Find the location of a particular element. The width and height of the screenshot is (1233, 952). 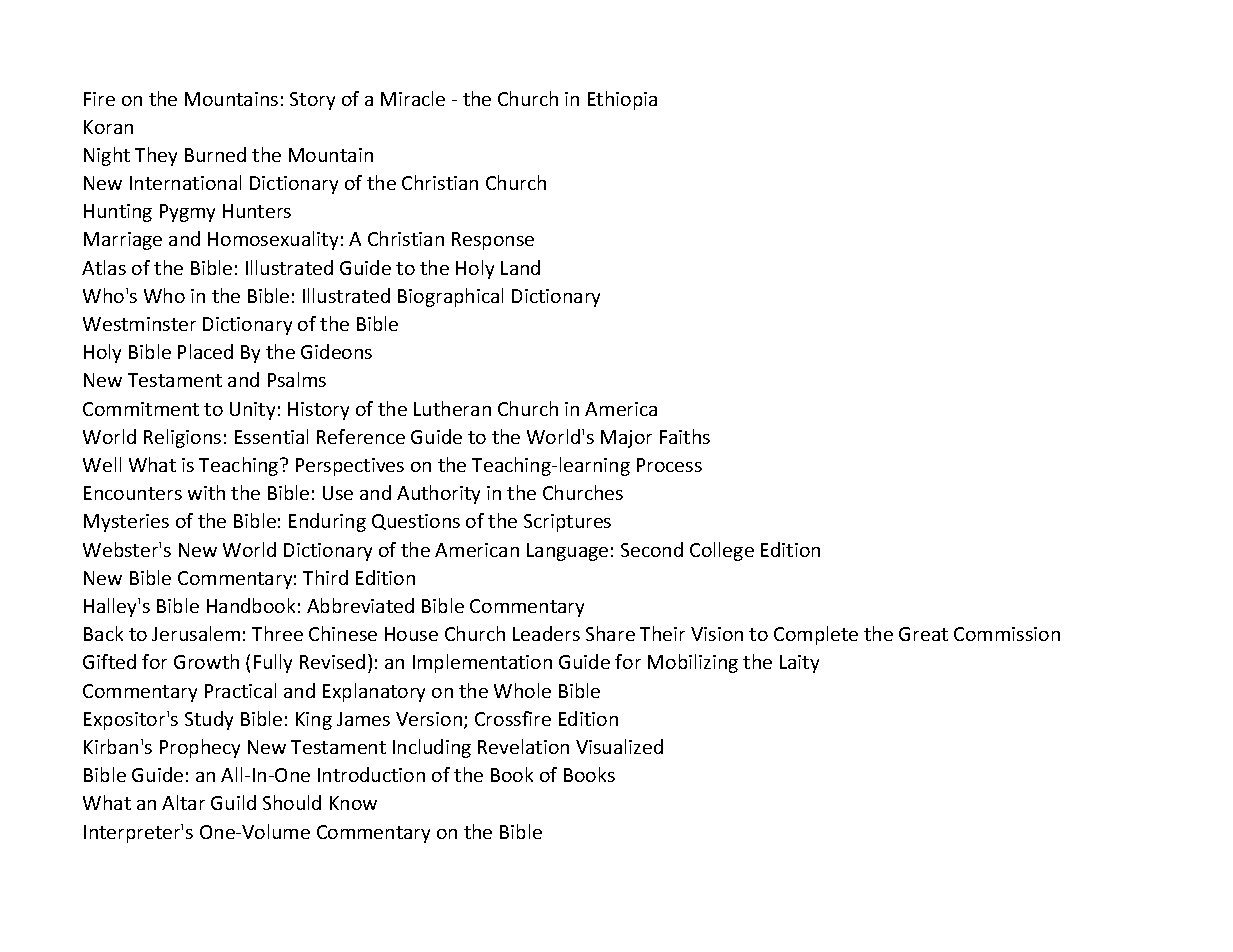

Atlas is located at coordinates (104, 267).
